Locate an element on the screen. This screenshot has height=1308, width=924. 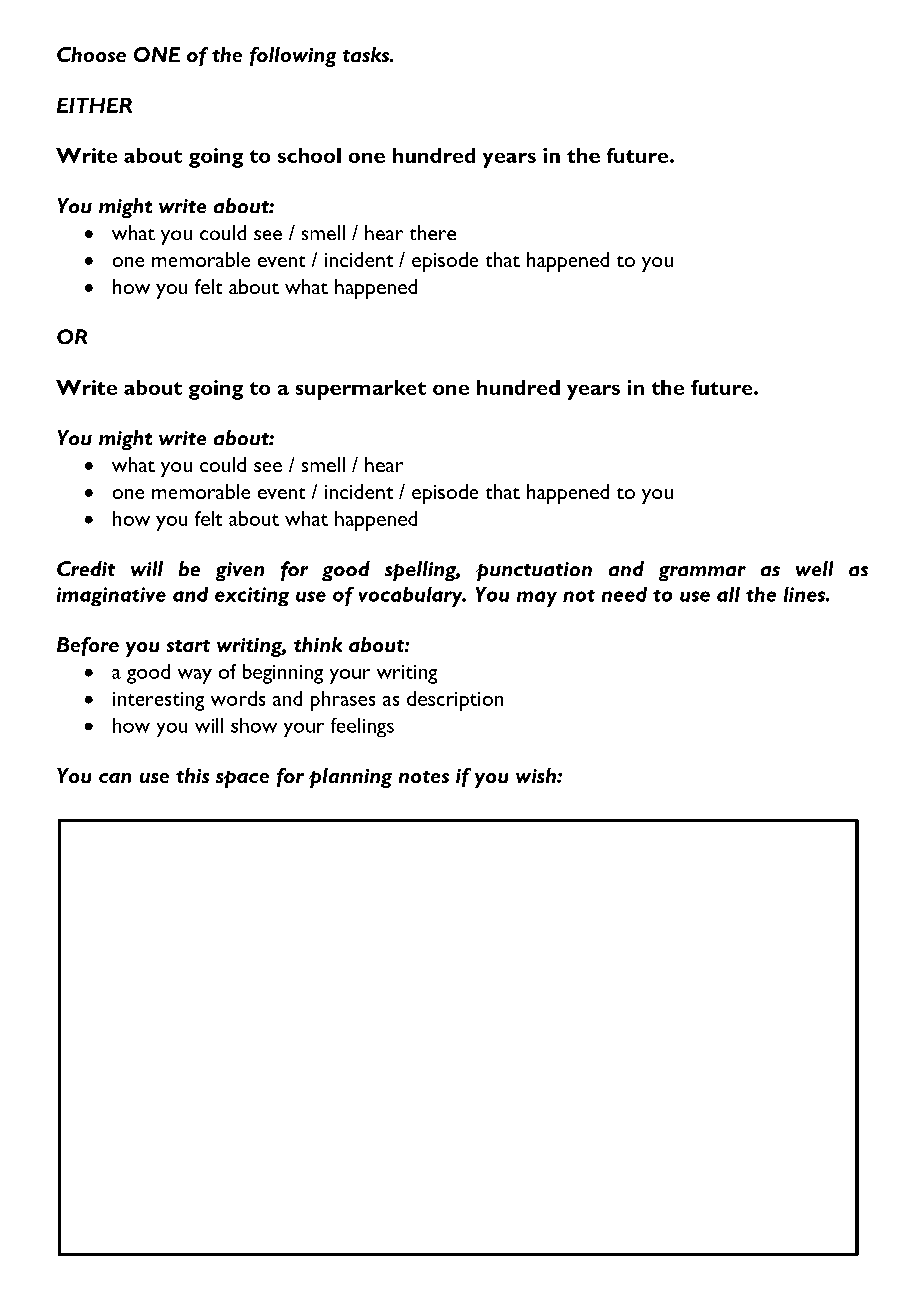
school is located at coordinates (309, 155).
